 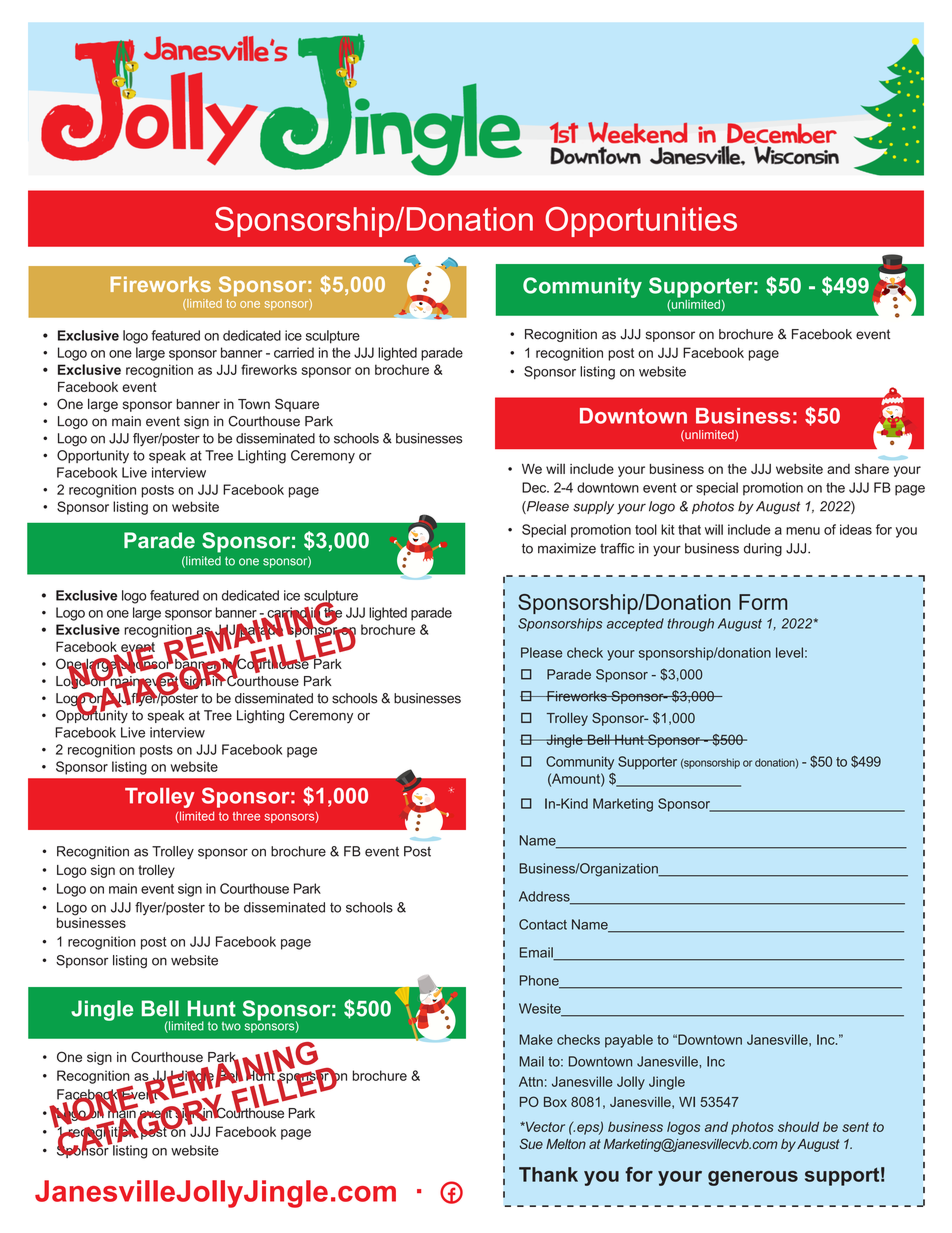 What do you see at coordinates (297, 405) in the screenshot?
I see `Square` at bounding box center [297, 405].
